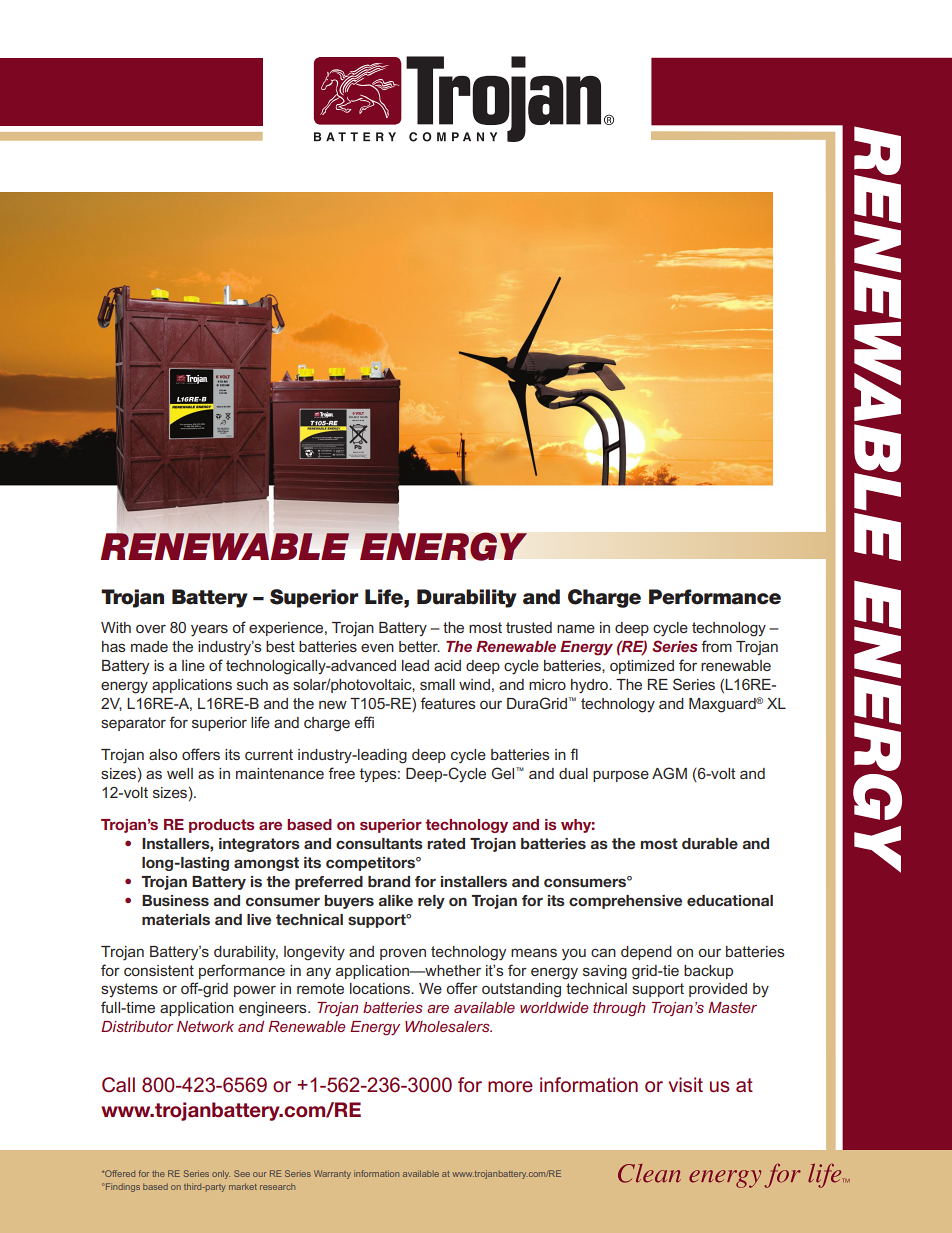 This page has height=1233, width=952. What do you see at coordinates (642, 667) in the page?
I see `optimized` at bounding box center [642, 667].
